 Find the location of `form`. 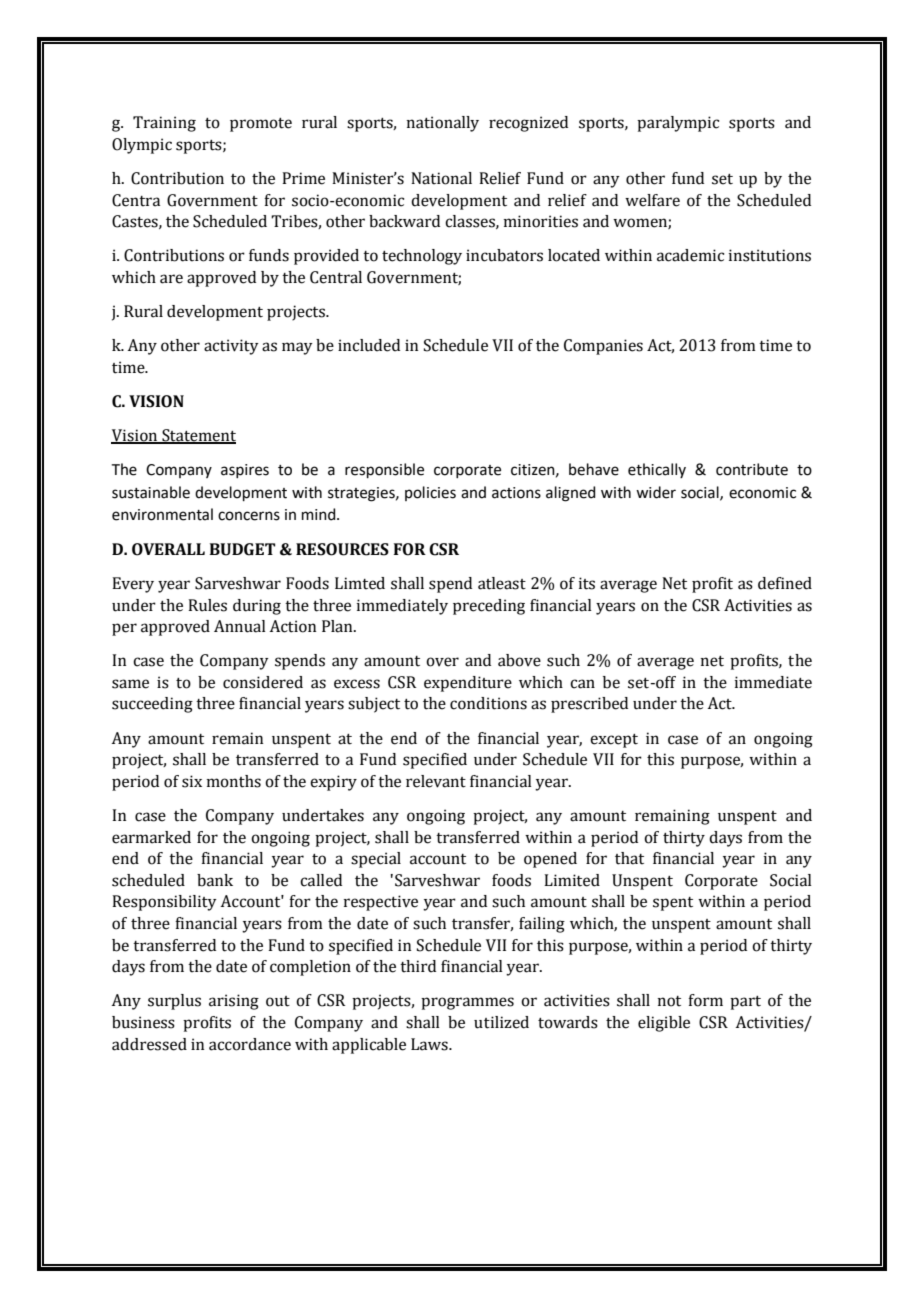

form is located at coordinates (705, 1000).
